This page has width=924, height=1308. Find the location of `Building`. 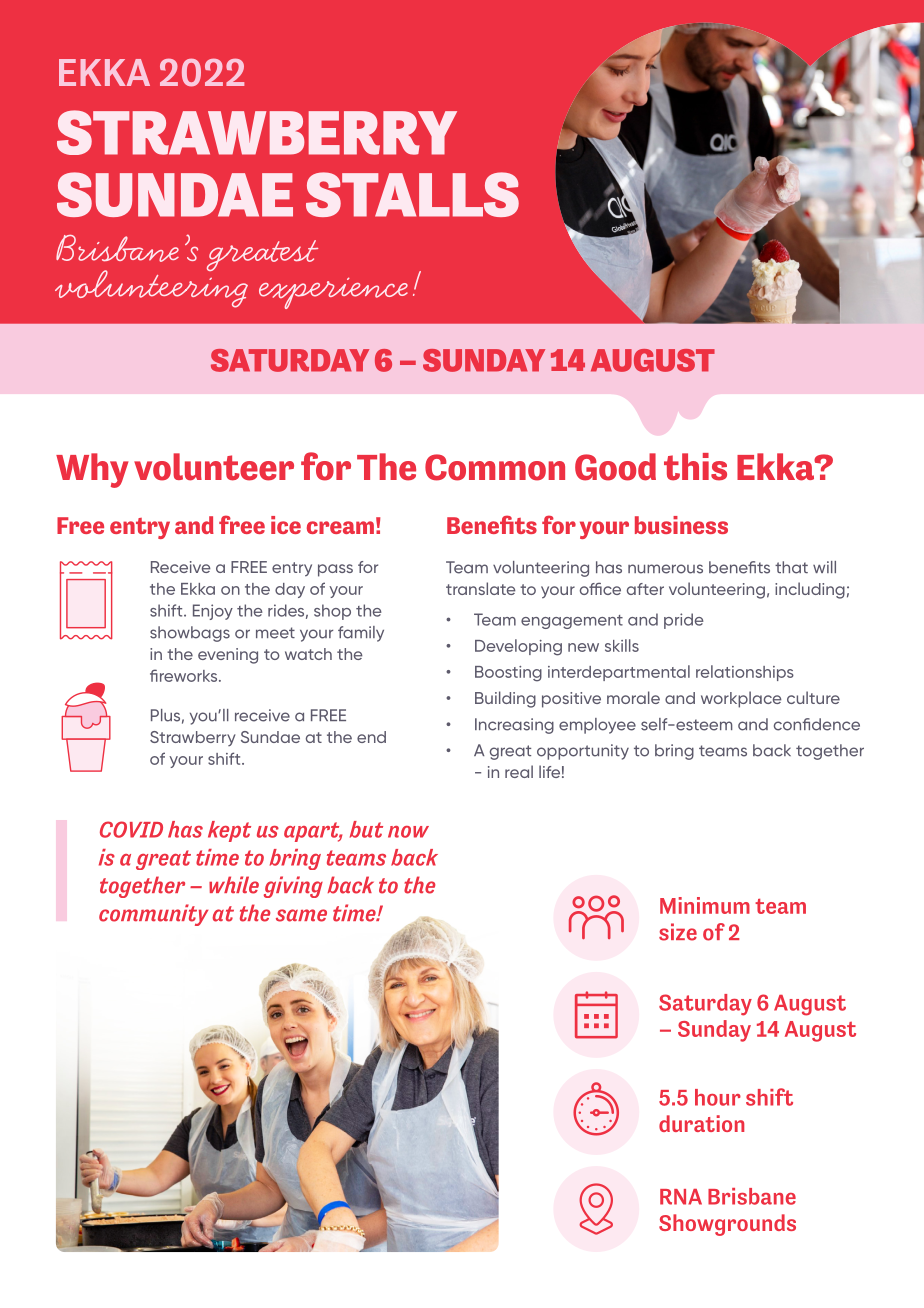

Building is located at coordinates (505, 699).
